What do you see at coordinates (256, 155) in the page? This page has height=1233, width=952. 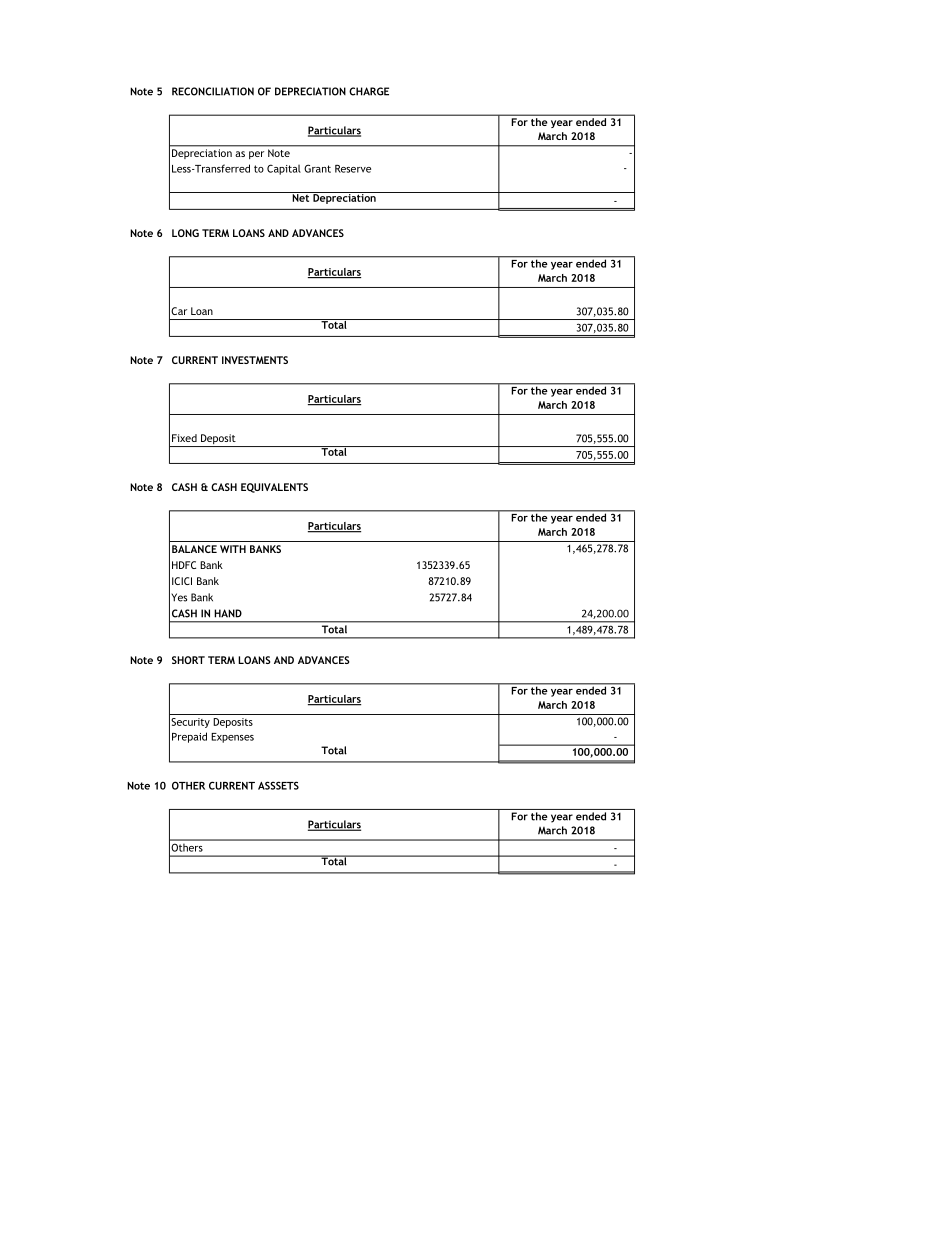 I see `per` at bounding box center [256, 155].
